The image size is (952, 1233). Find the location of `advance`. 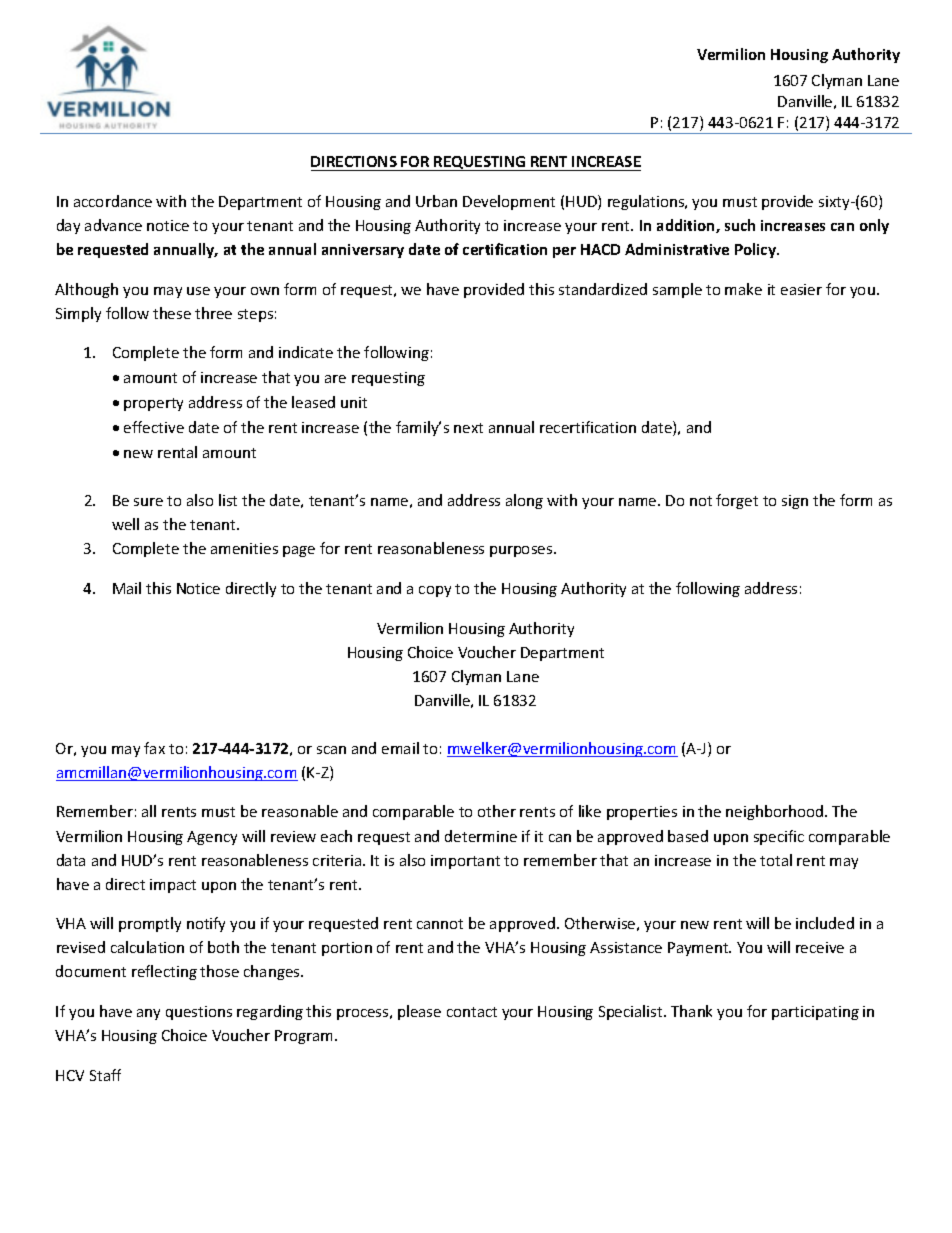

advance is located at coordinates (113, 225).
